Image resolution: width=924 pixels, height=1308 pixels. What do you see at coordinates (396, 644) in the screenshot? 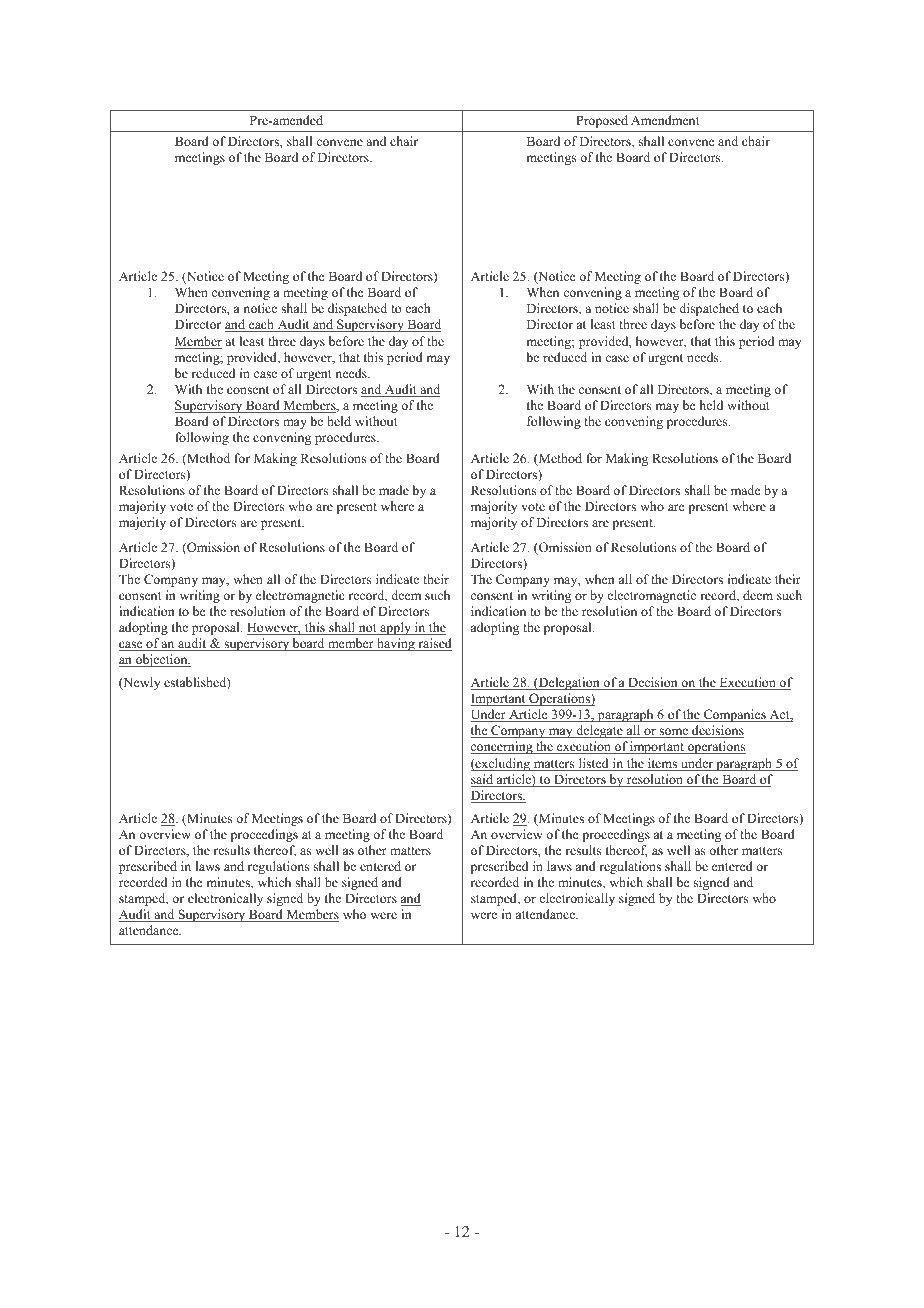
I see `having` at bounding box center [396, 644].
